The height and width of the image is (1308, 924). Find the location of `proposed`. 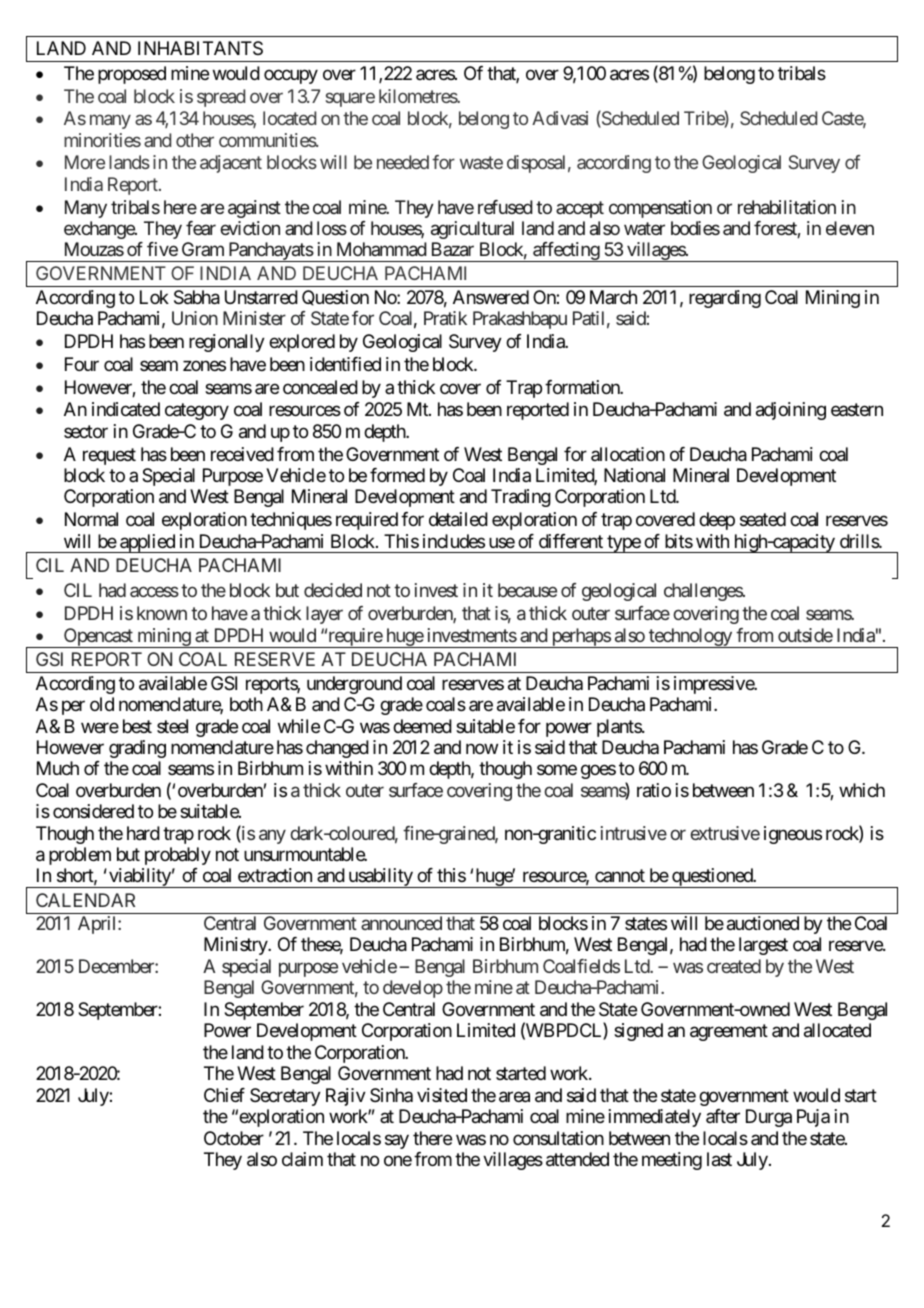

proposed is located at coordinates (132, 75).
